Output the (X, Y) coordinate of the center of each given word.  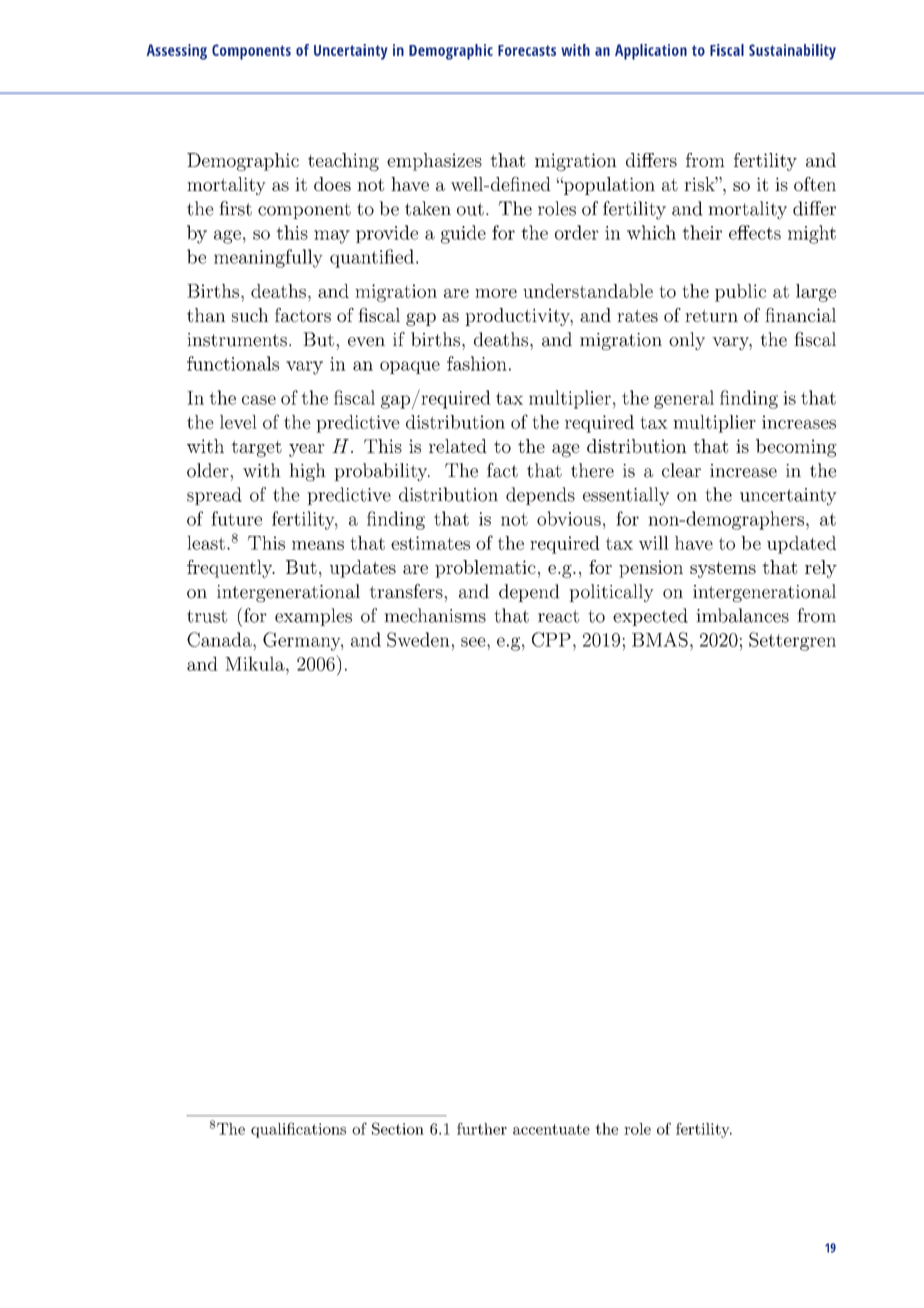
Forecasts (527, 50)
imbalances (742, 615)
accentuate (551, 1129)
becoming (796, 448)
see (474, 642)
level (238, 422)
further (482, 1128)
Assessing (177, 52)
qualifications (298, 1130)
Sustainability (792, 52)
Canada (220, 639)
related (458, 446)
